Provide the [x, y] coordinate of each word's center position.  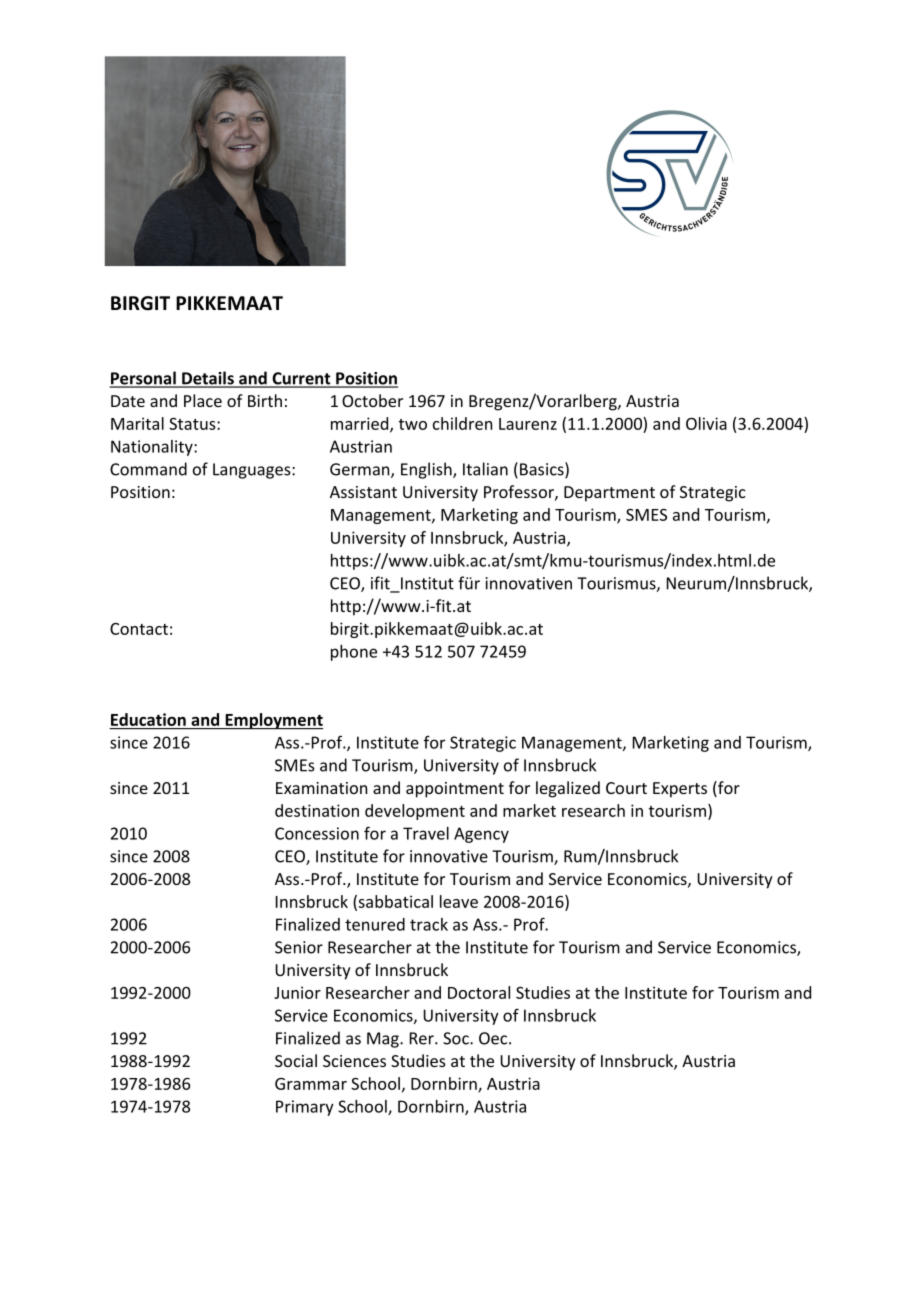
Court [626, 788]
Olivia [706, 423]
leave [459, 901]
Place [203, 400]
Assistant [363, 492]
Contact [139, 629]
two [413, 424]
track [429, 924]
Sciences [354, 1061]
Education [148, 719]
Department [609, 494]
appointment [455, 790]
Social [296, 1060]
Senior [299, 947]
